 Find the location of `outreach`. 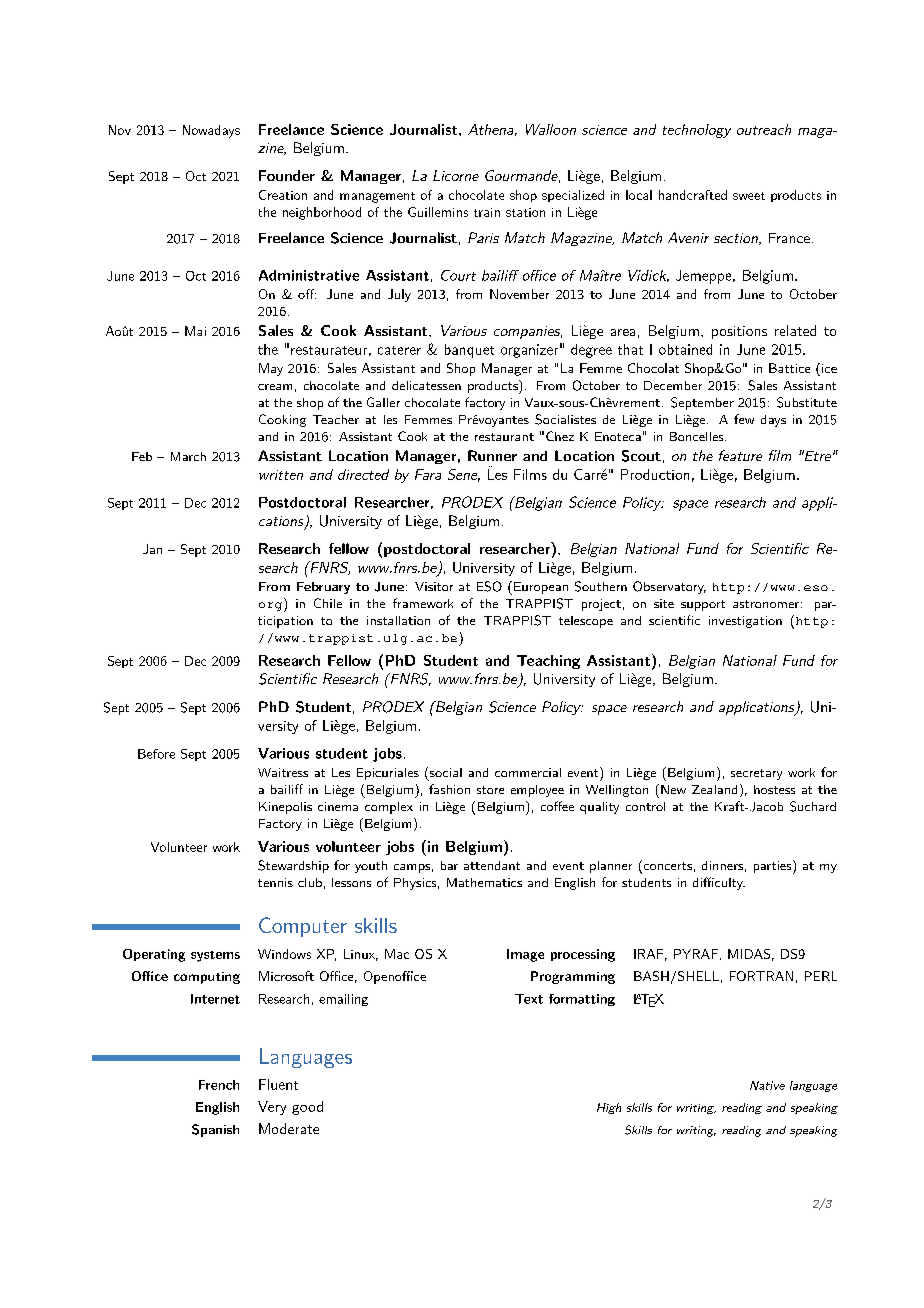

outreach is located at coordinates (764, 129).
